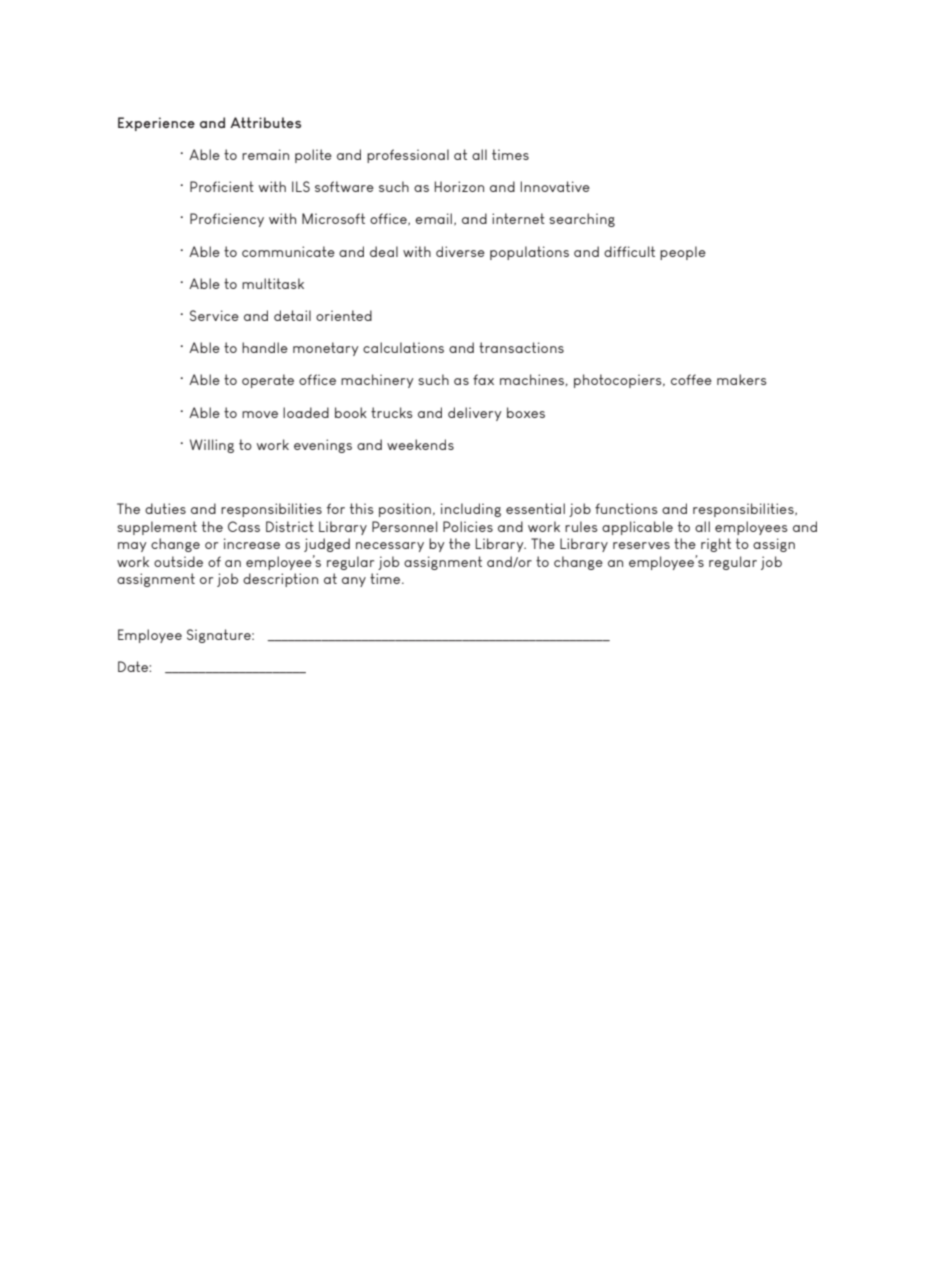 Image resolution: width=936 pixels, height=1288 pixels. I want to click on Experience, so click(156, 124).
